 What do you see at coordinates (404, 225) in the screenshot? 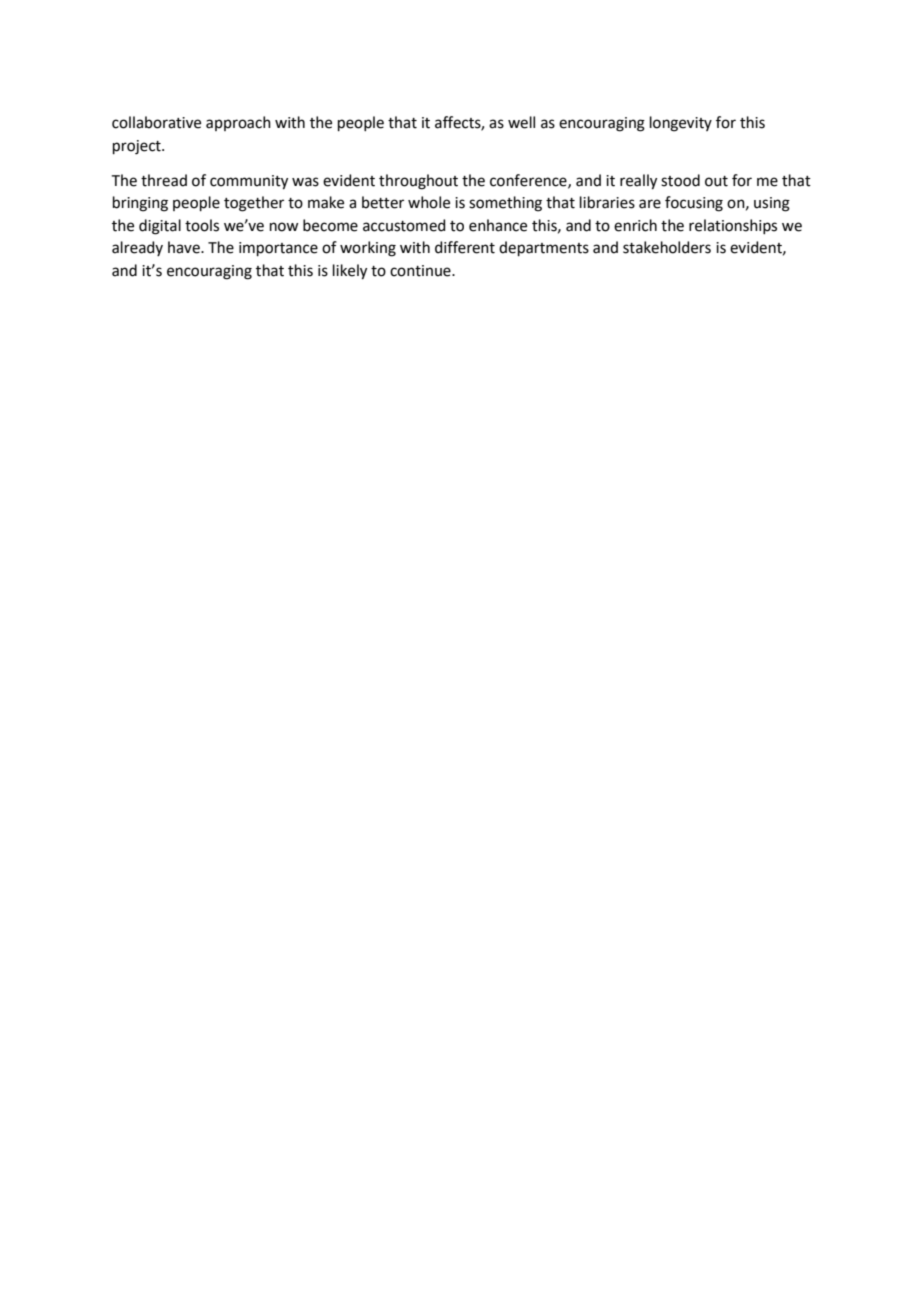
I see `accustomed` at bounding box center [404, 225].
